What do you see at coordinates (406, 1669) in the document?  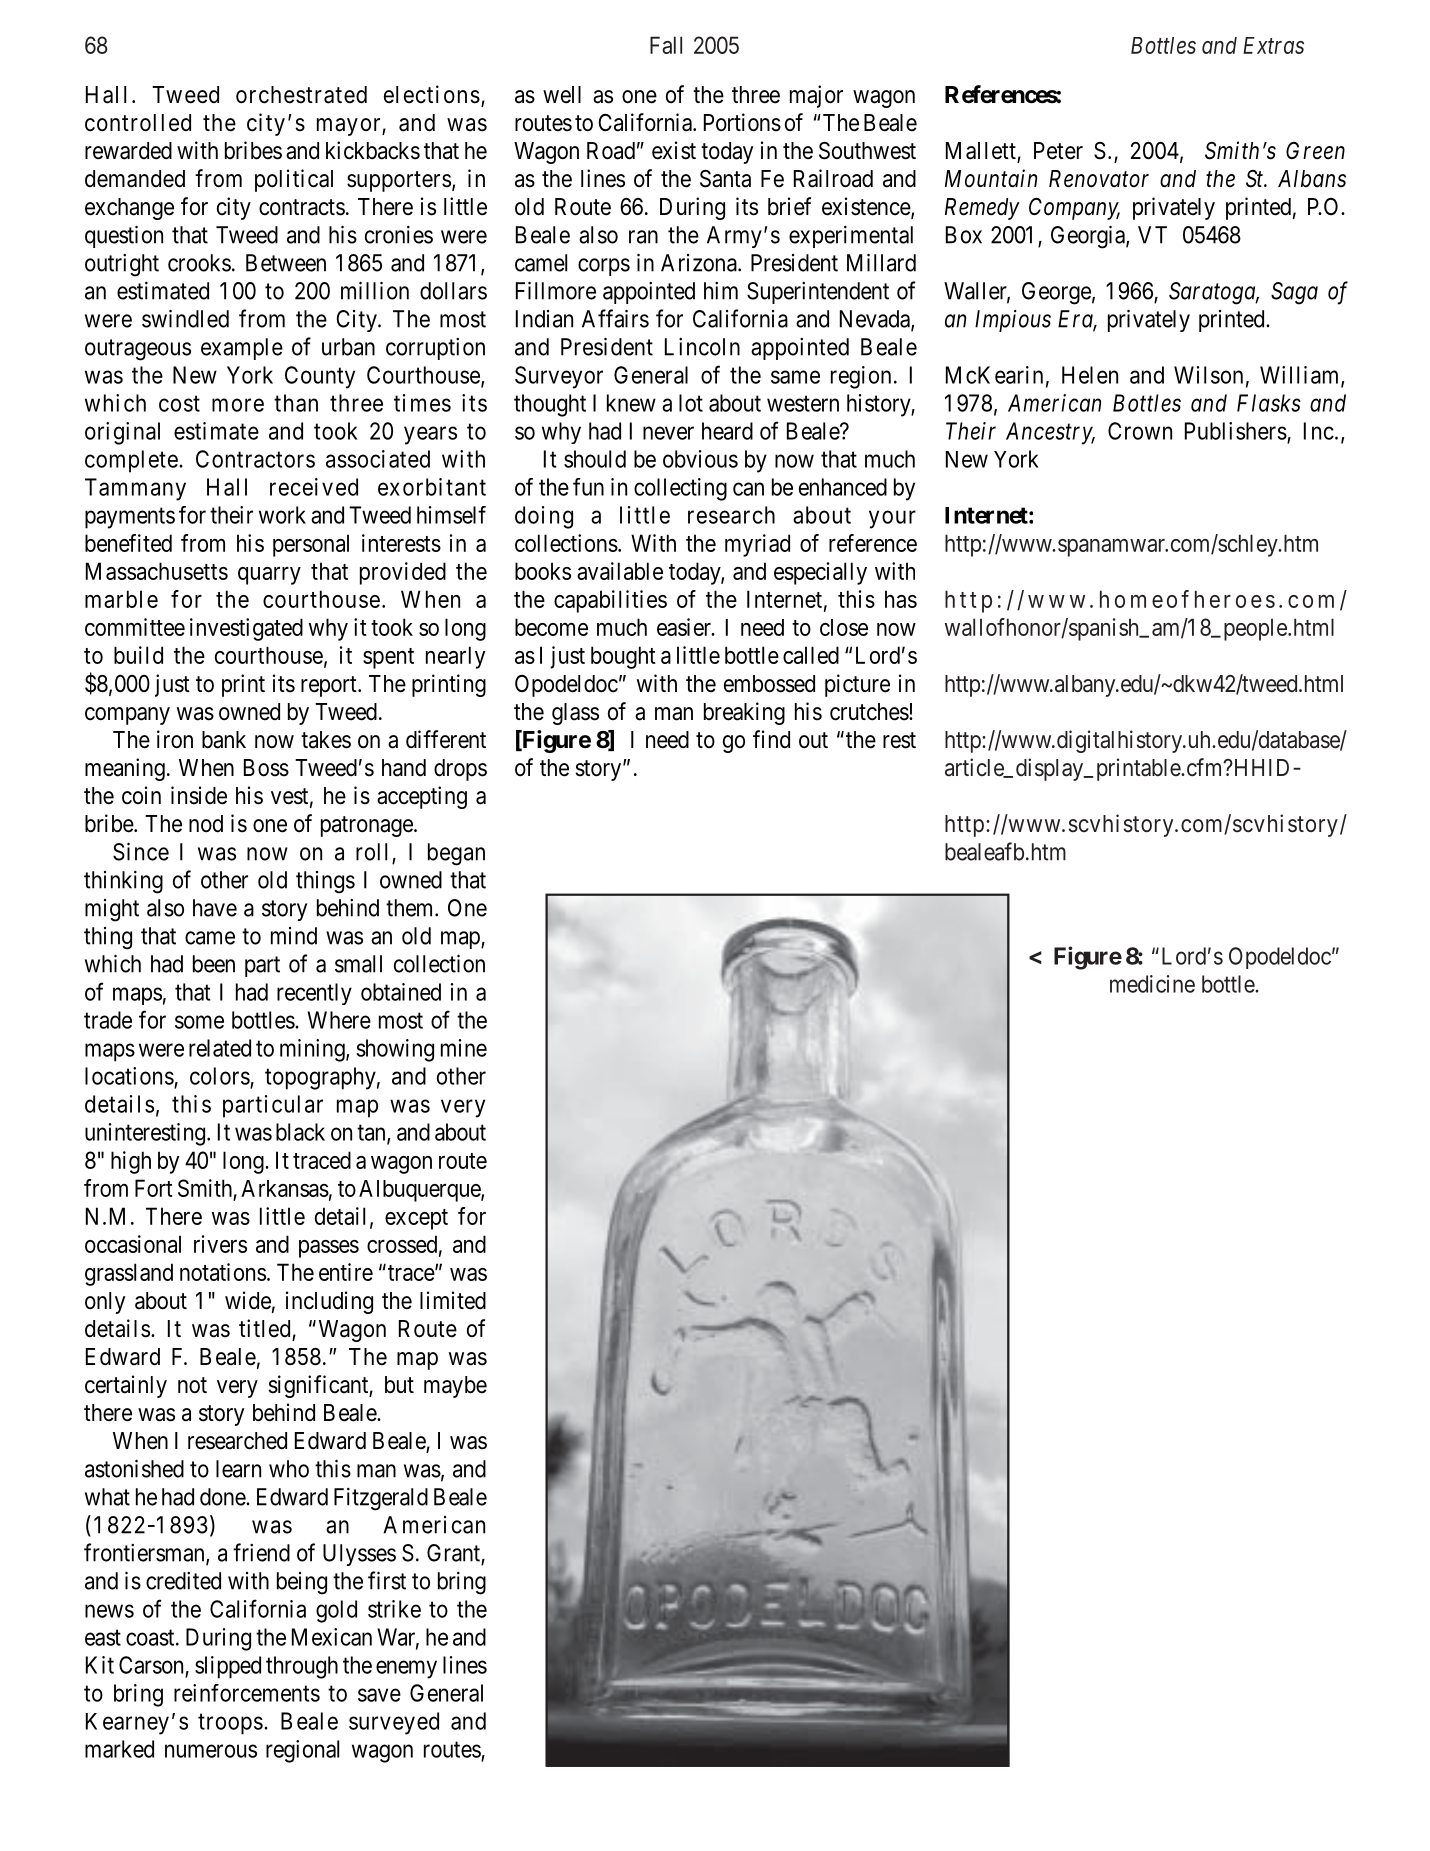 I see `enemy` at bounding box center [406, 1669].
